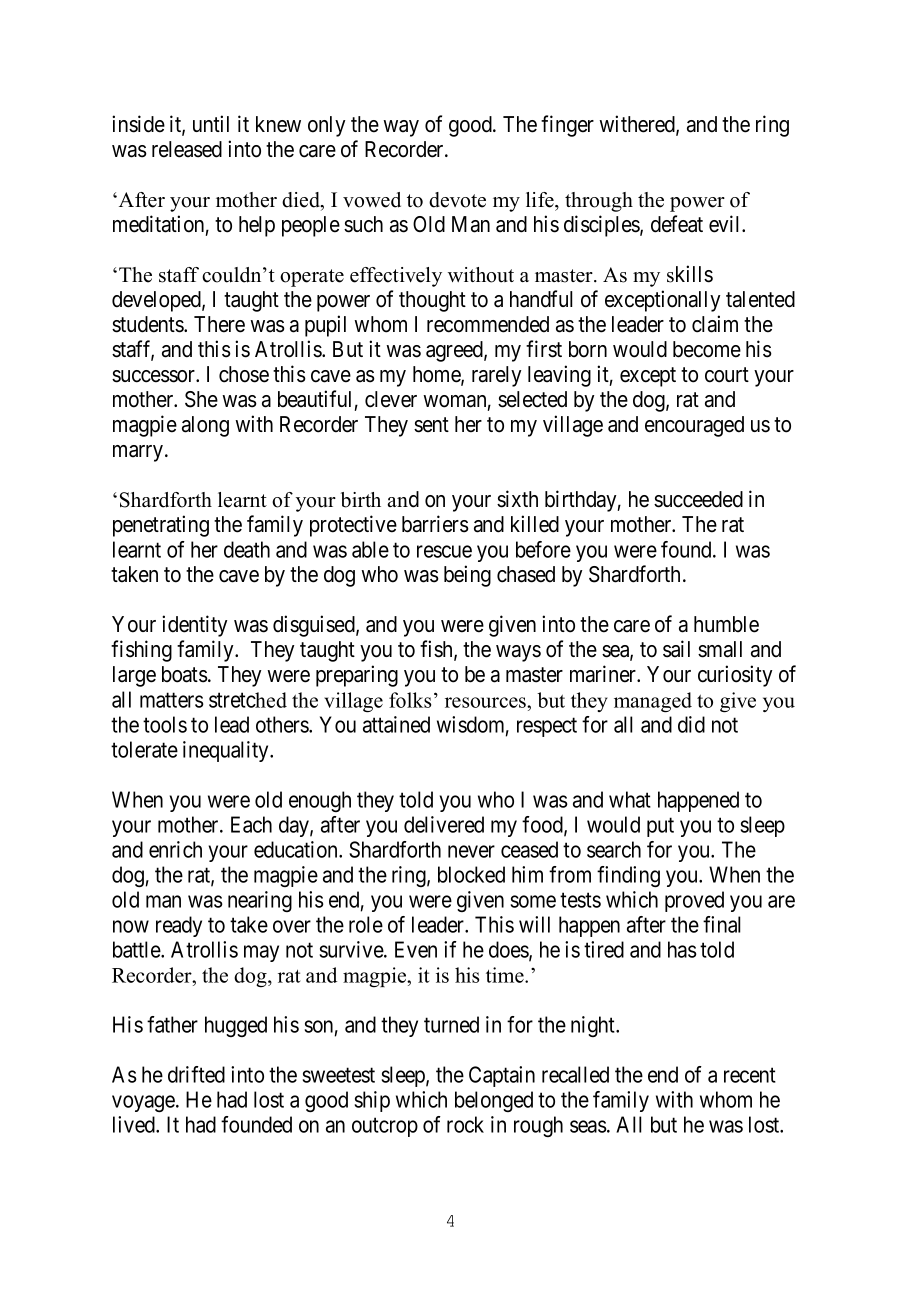 This image has height=1308, width=924. I want to click on put, so click(660, 827).
